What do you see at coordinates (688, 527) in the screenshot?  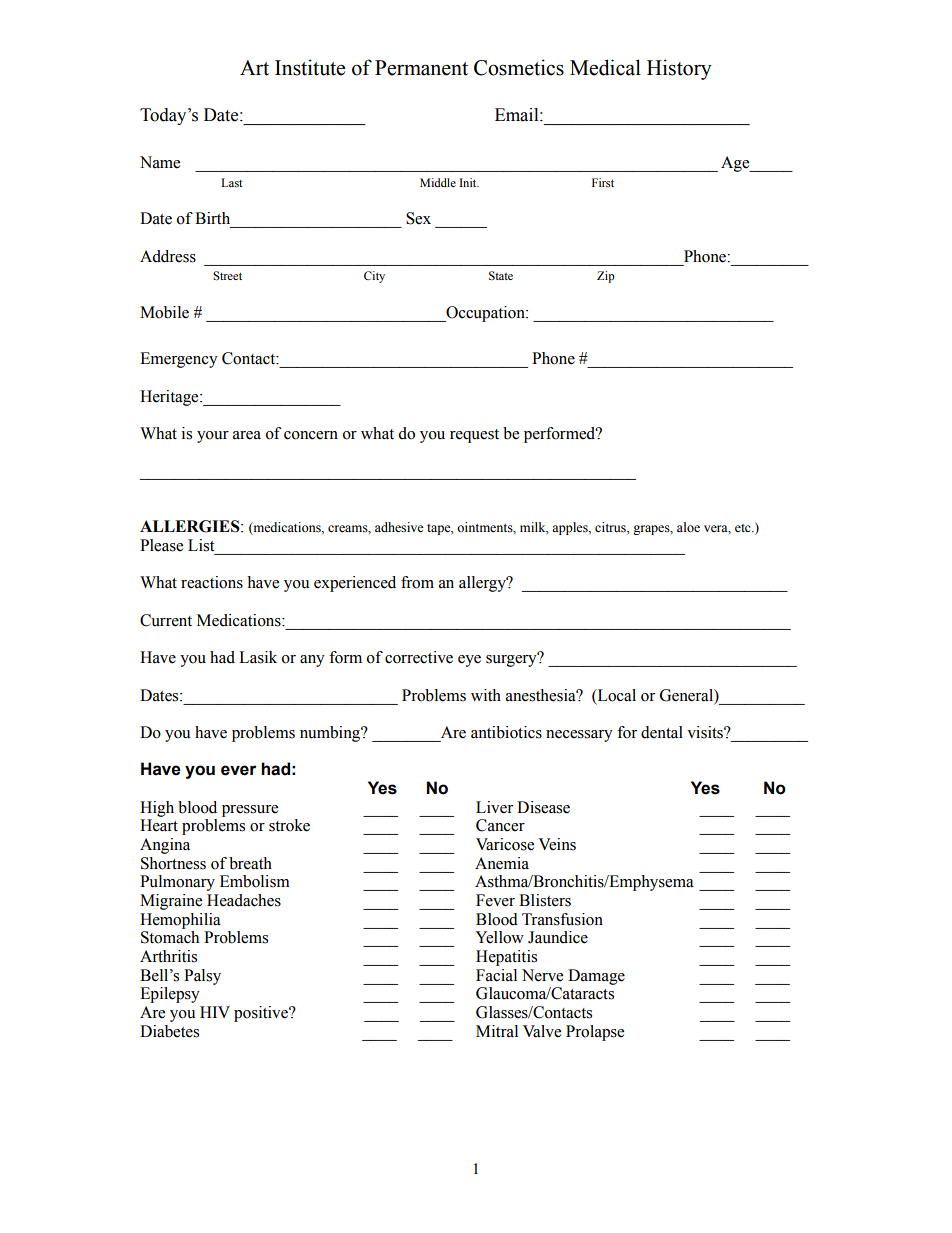 I see `aloe` at bounding box center [688, 527].
